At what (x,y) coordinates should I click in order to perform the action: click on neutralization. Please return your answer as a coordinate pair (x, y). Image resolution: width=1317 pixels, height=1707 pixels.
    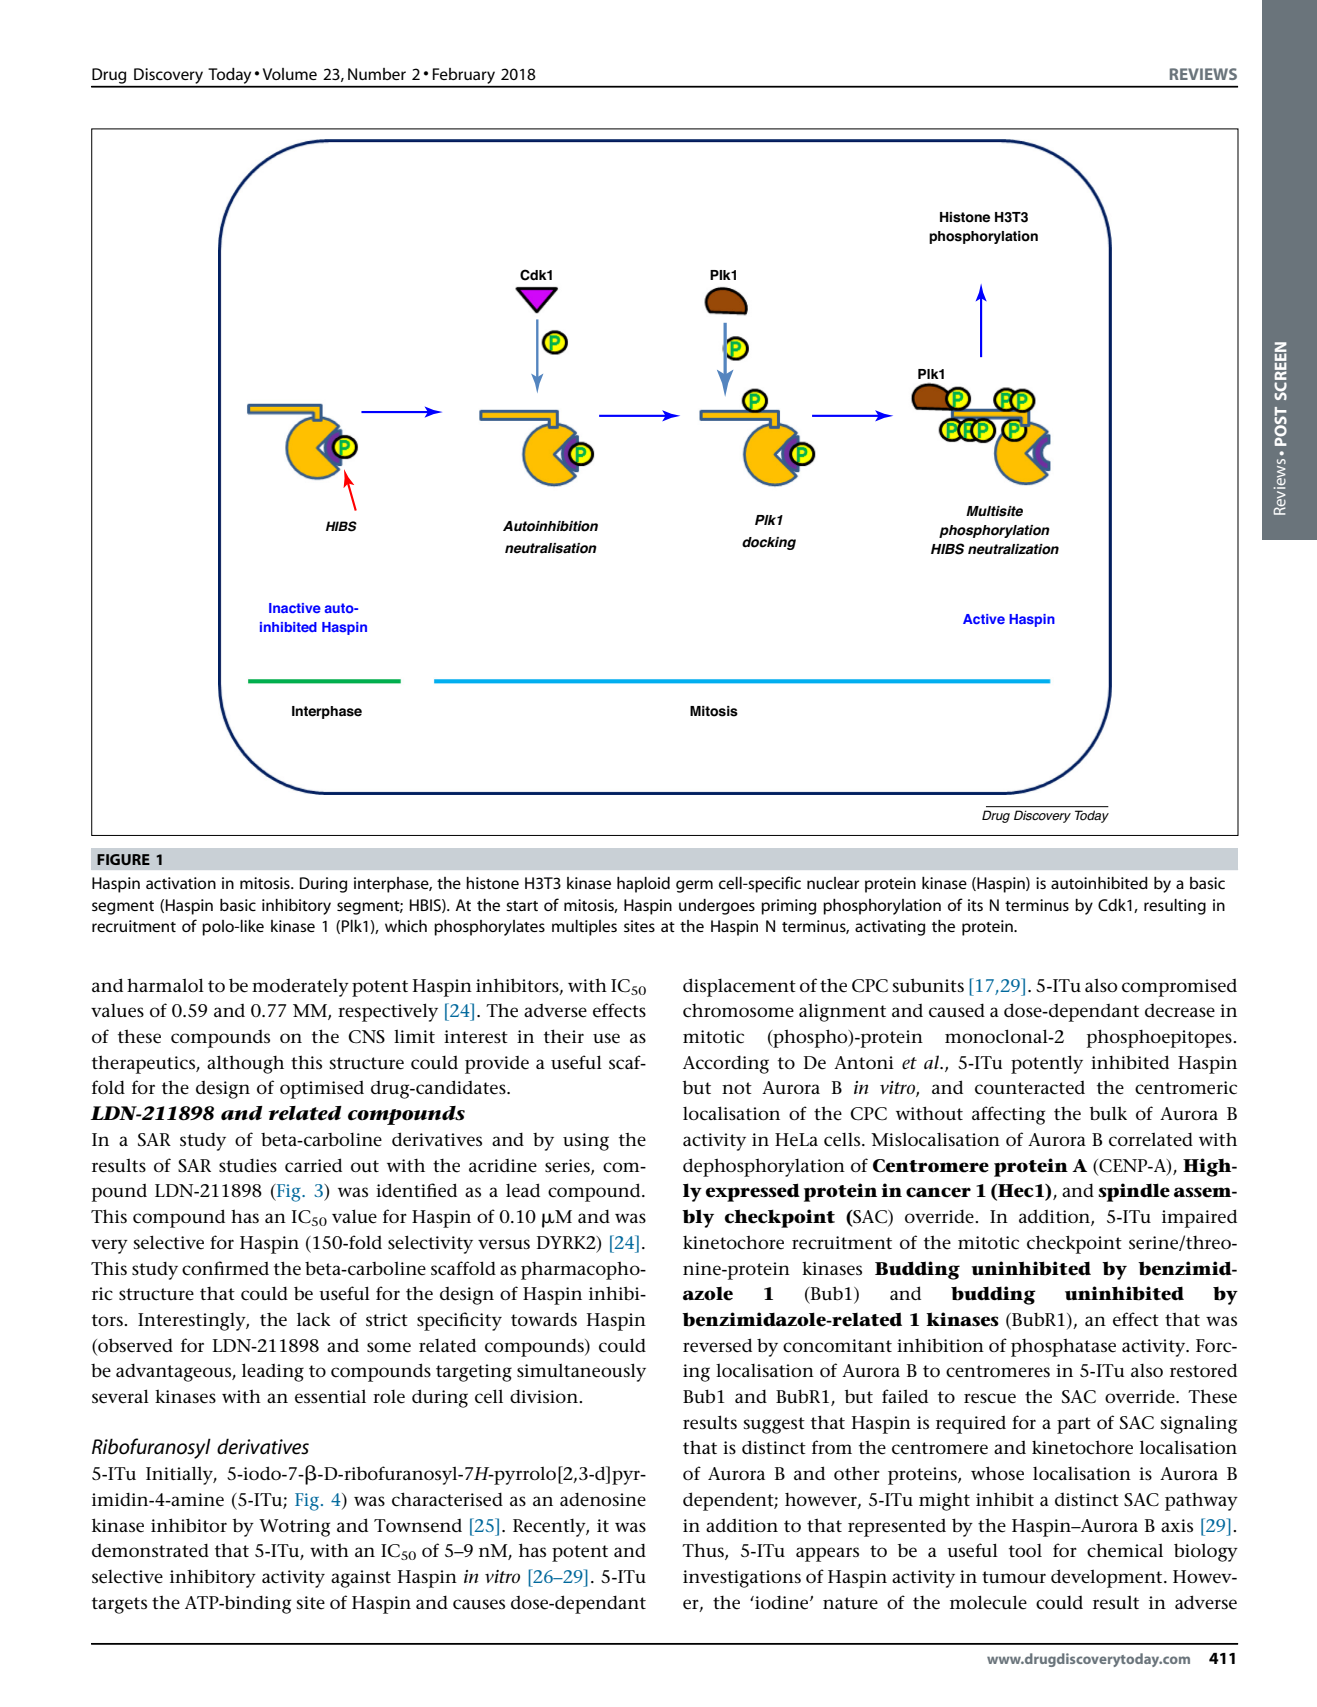
    Looking at the image, I should click on (1013, 549).
